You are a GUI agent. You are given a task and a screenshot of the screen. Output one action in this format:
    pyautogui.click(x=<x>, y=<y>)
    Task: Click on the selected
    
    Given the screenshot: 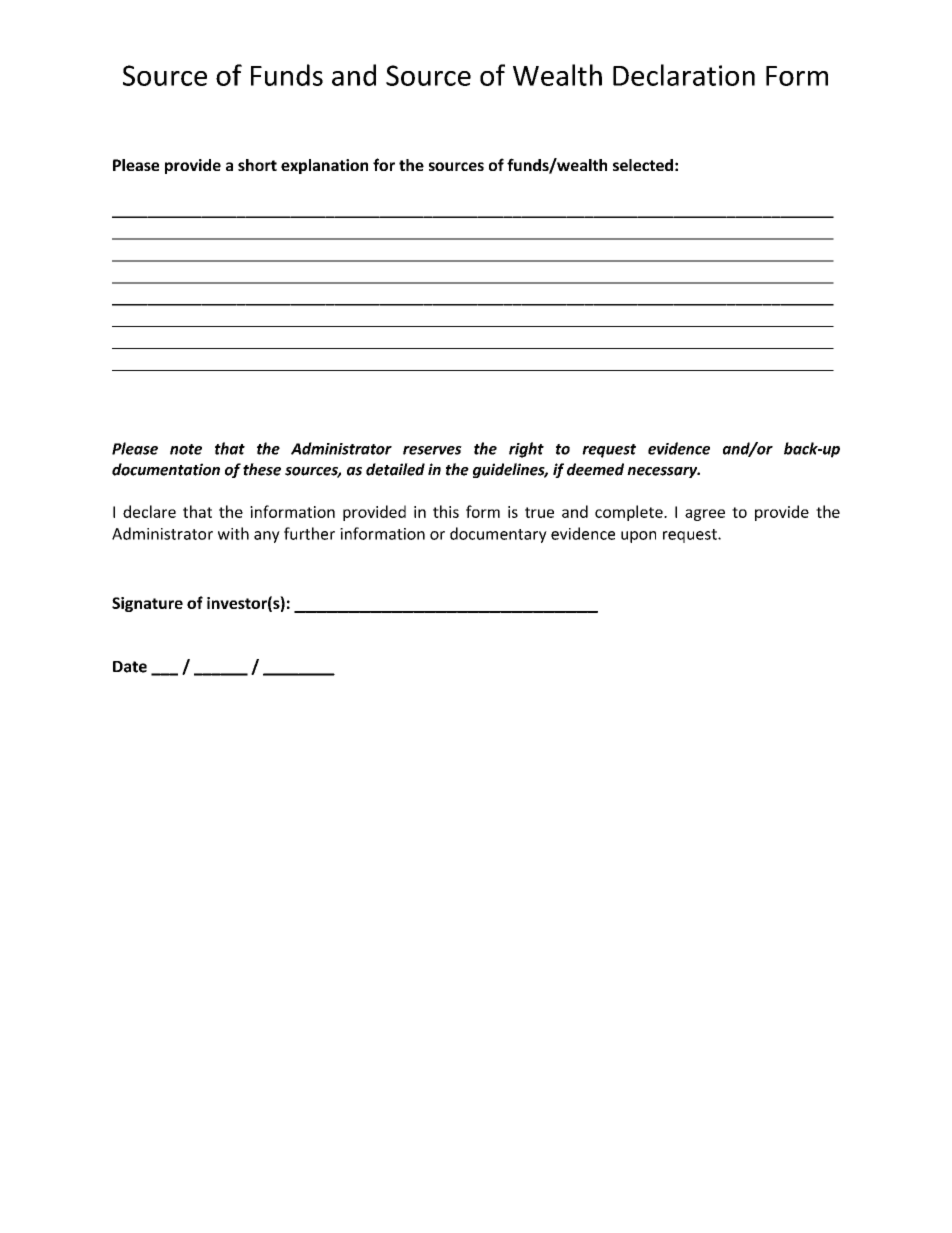 What is the action you would take?
    pyautogui.click(x=643, y=165)
